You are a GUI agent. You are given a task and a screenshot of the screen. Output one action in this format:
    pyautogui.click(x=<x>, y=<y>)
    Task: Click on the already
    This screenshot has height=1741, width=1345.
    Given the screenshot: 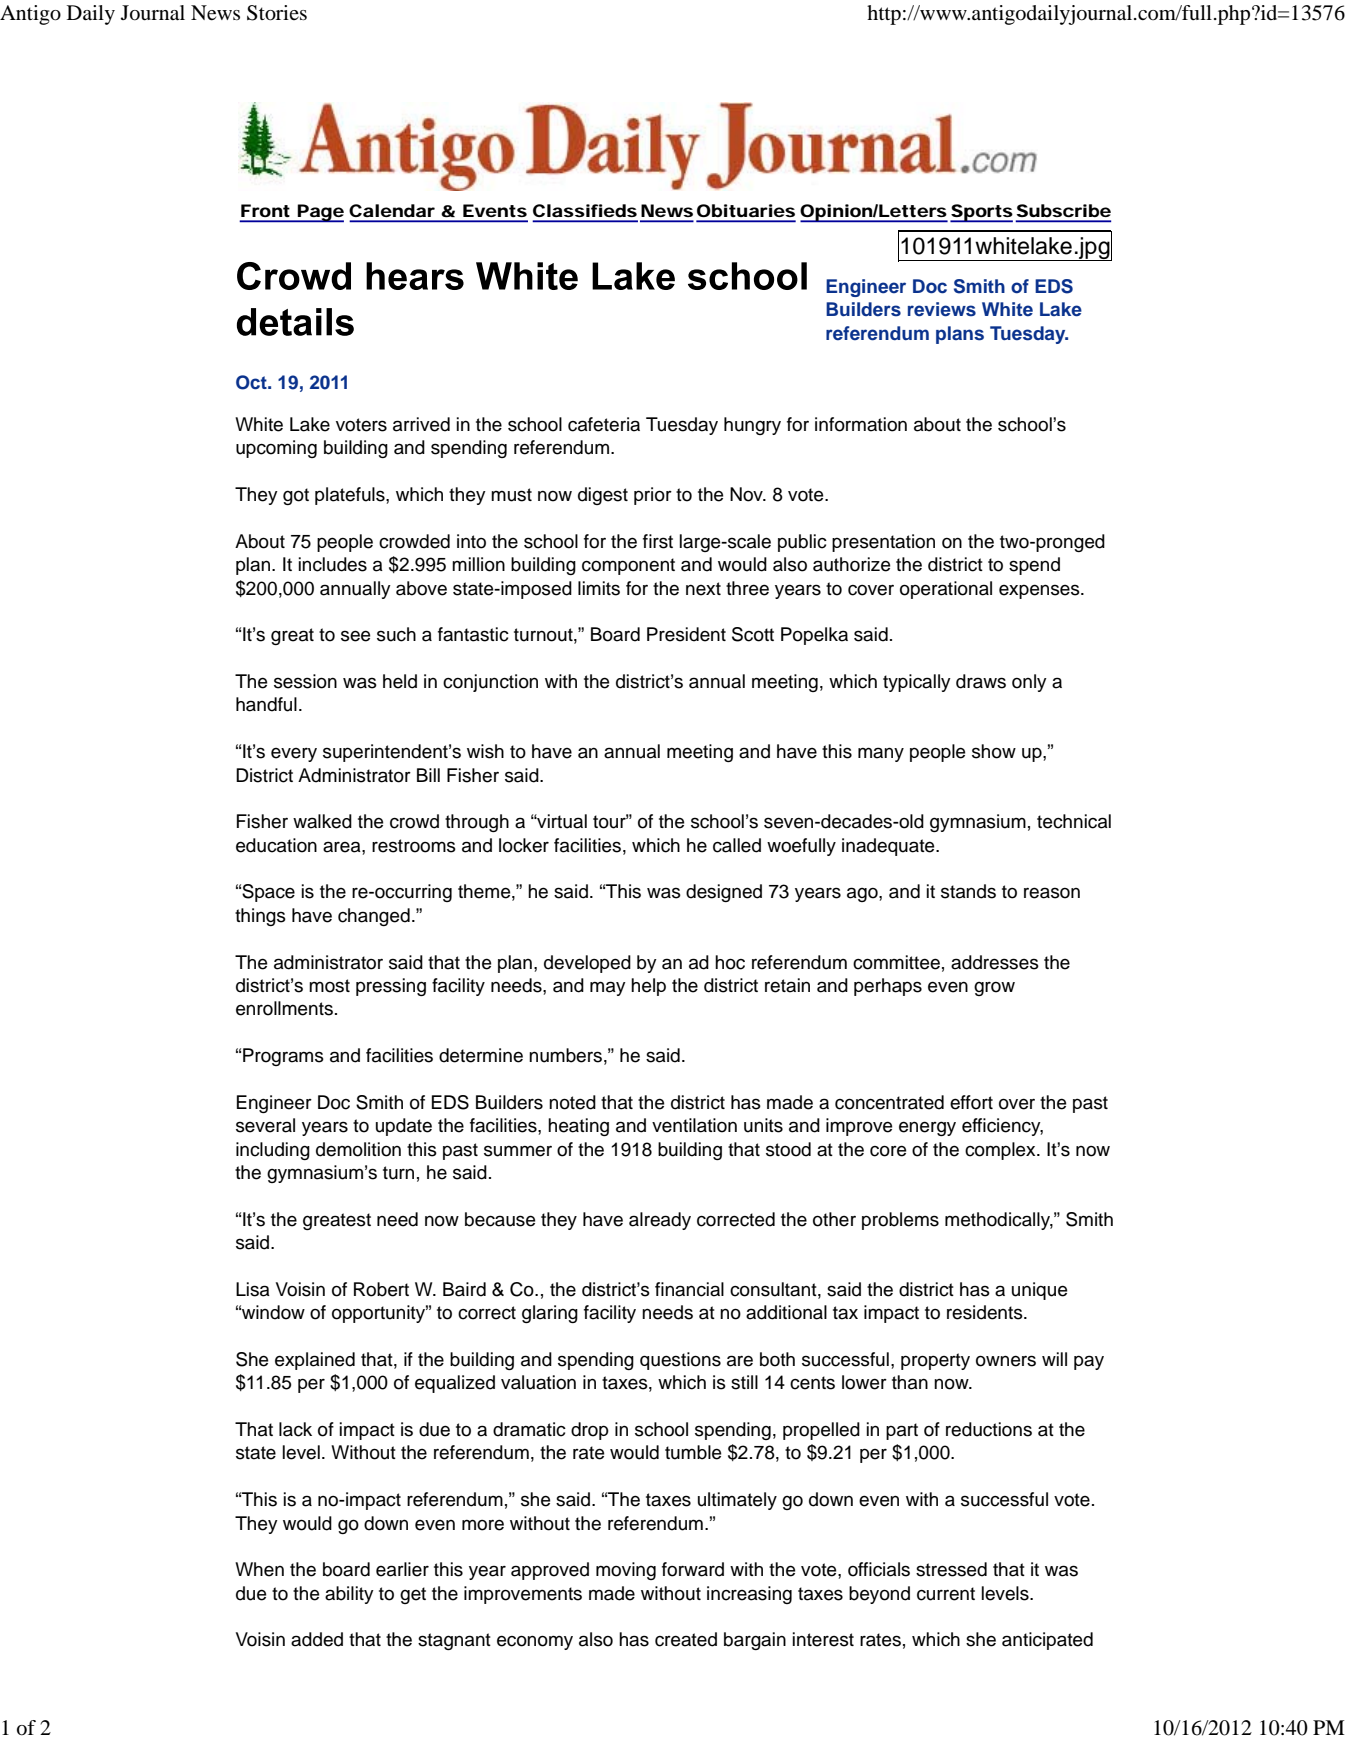 What is the action you would take?
    pyautogui.click(x=660, y=1221)
